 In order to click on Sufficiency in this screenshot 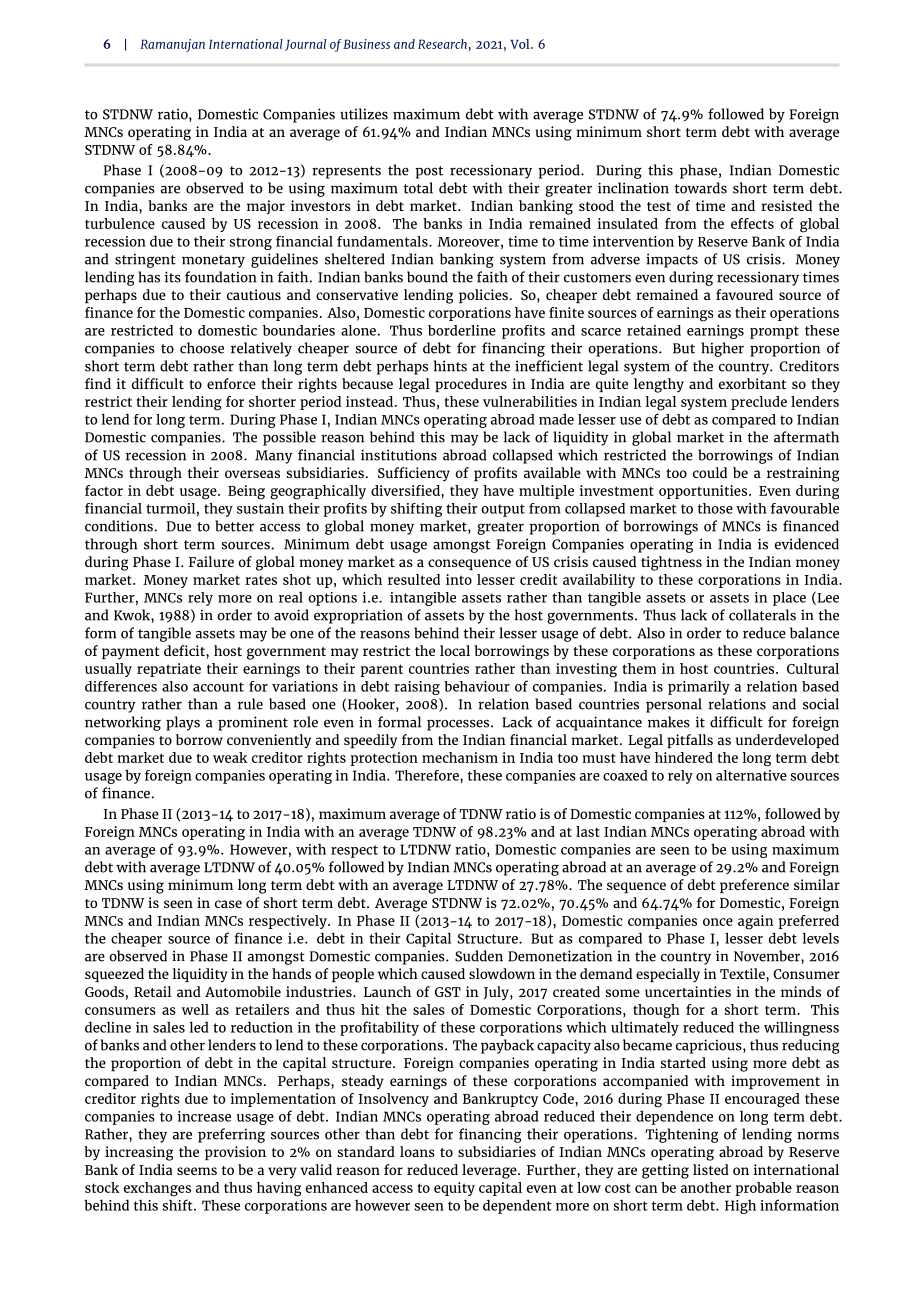, I will do `click(414, 474)`.
